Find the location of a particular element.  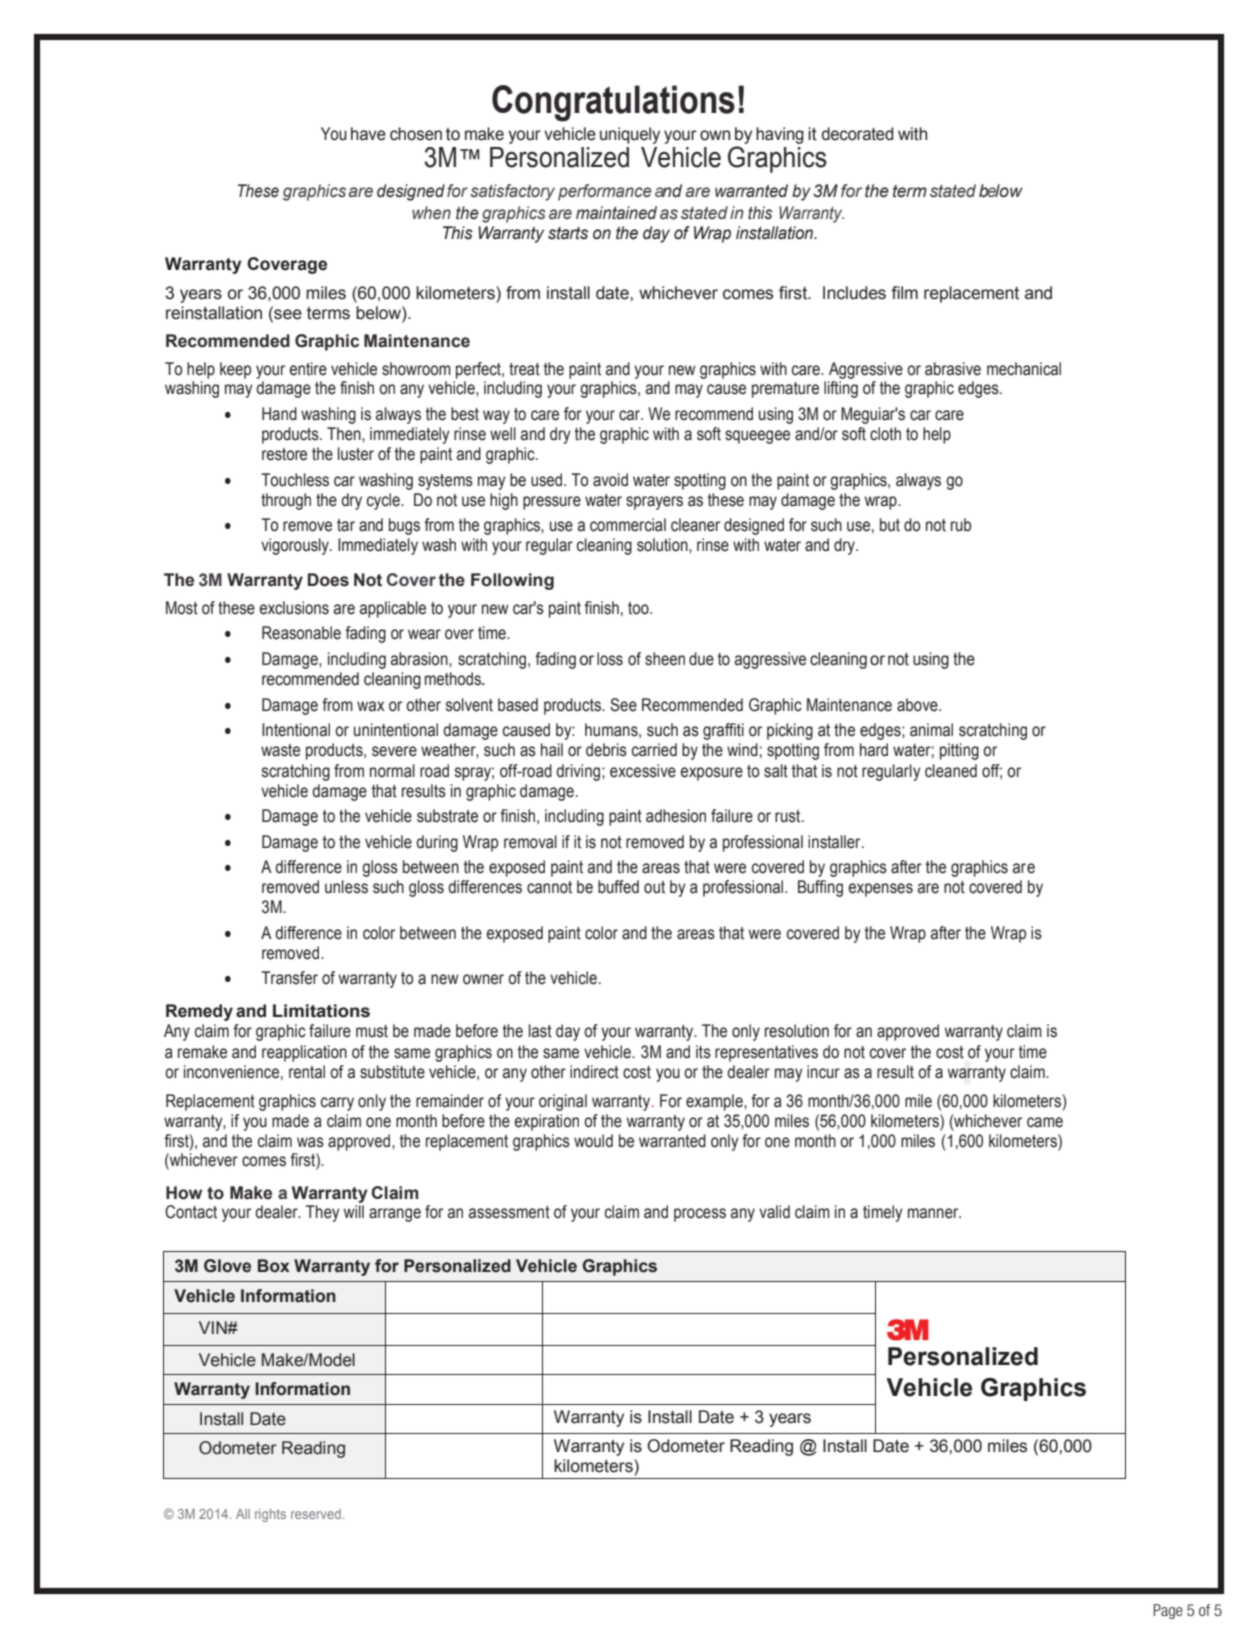

uniquely is located at coordinates (630, 135).
